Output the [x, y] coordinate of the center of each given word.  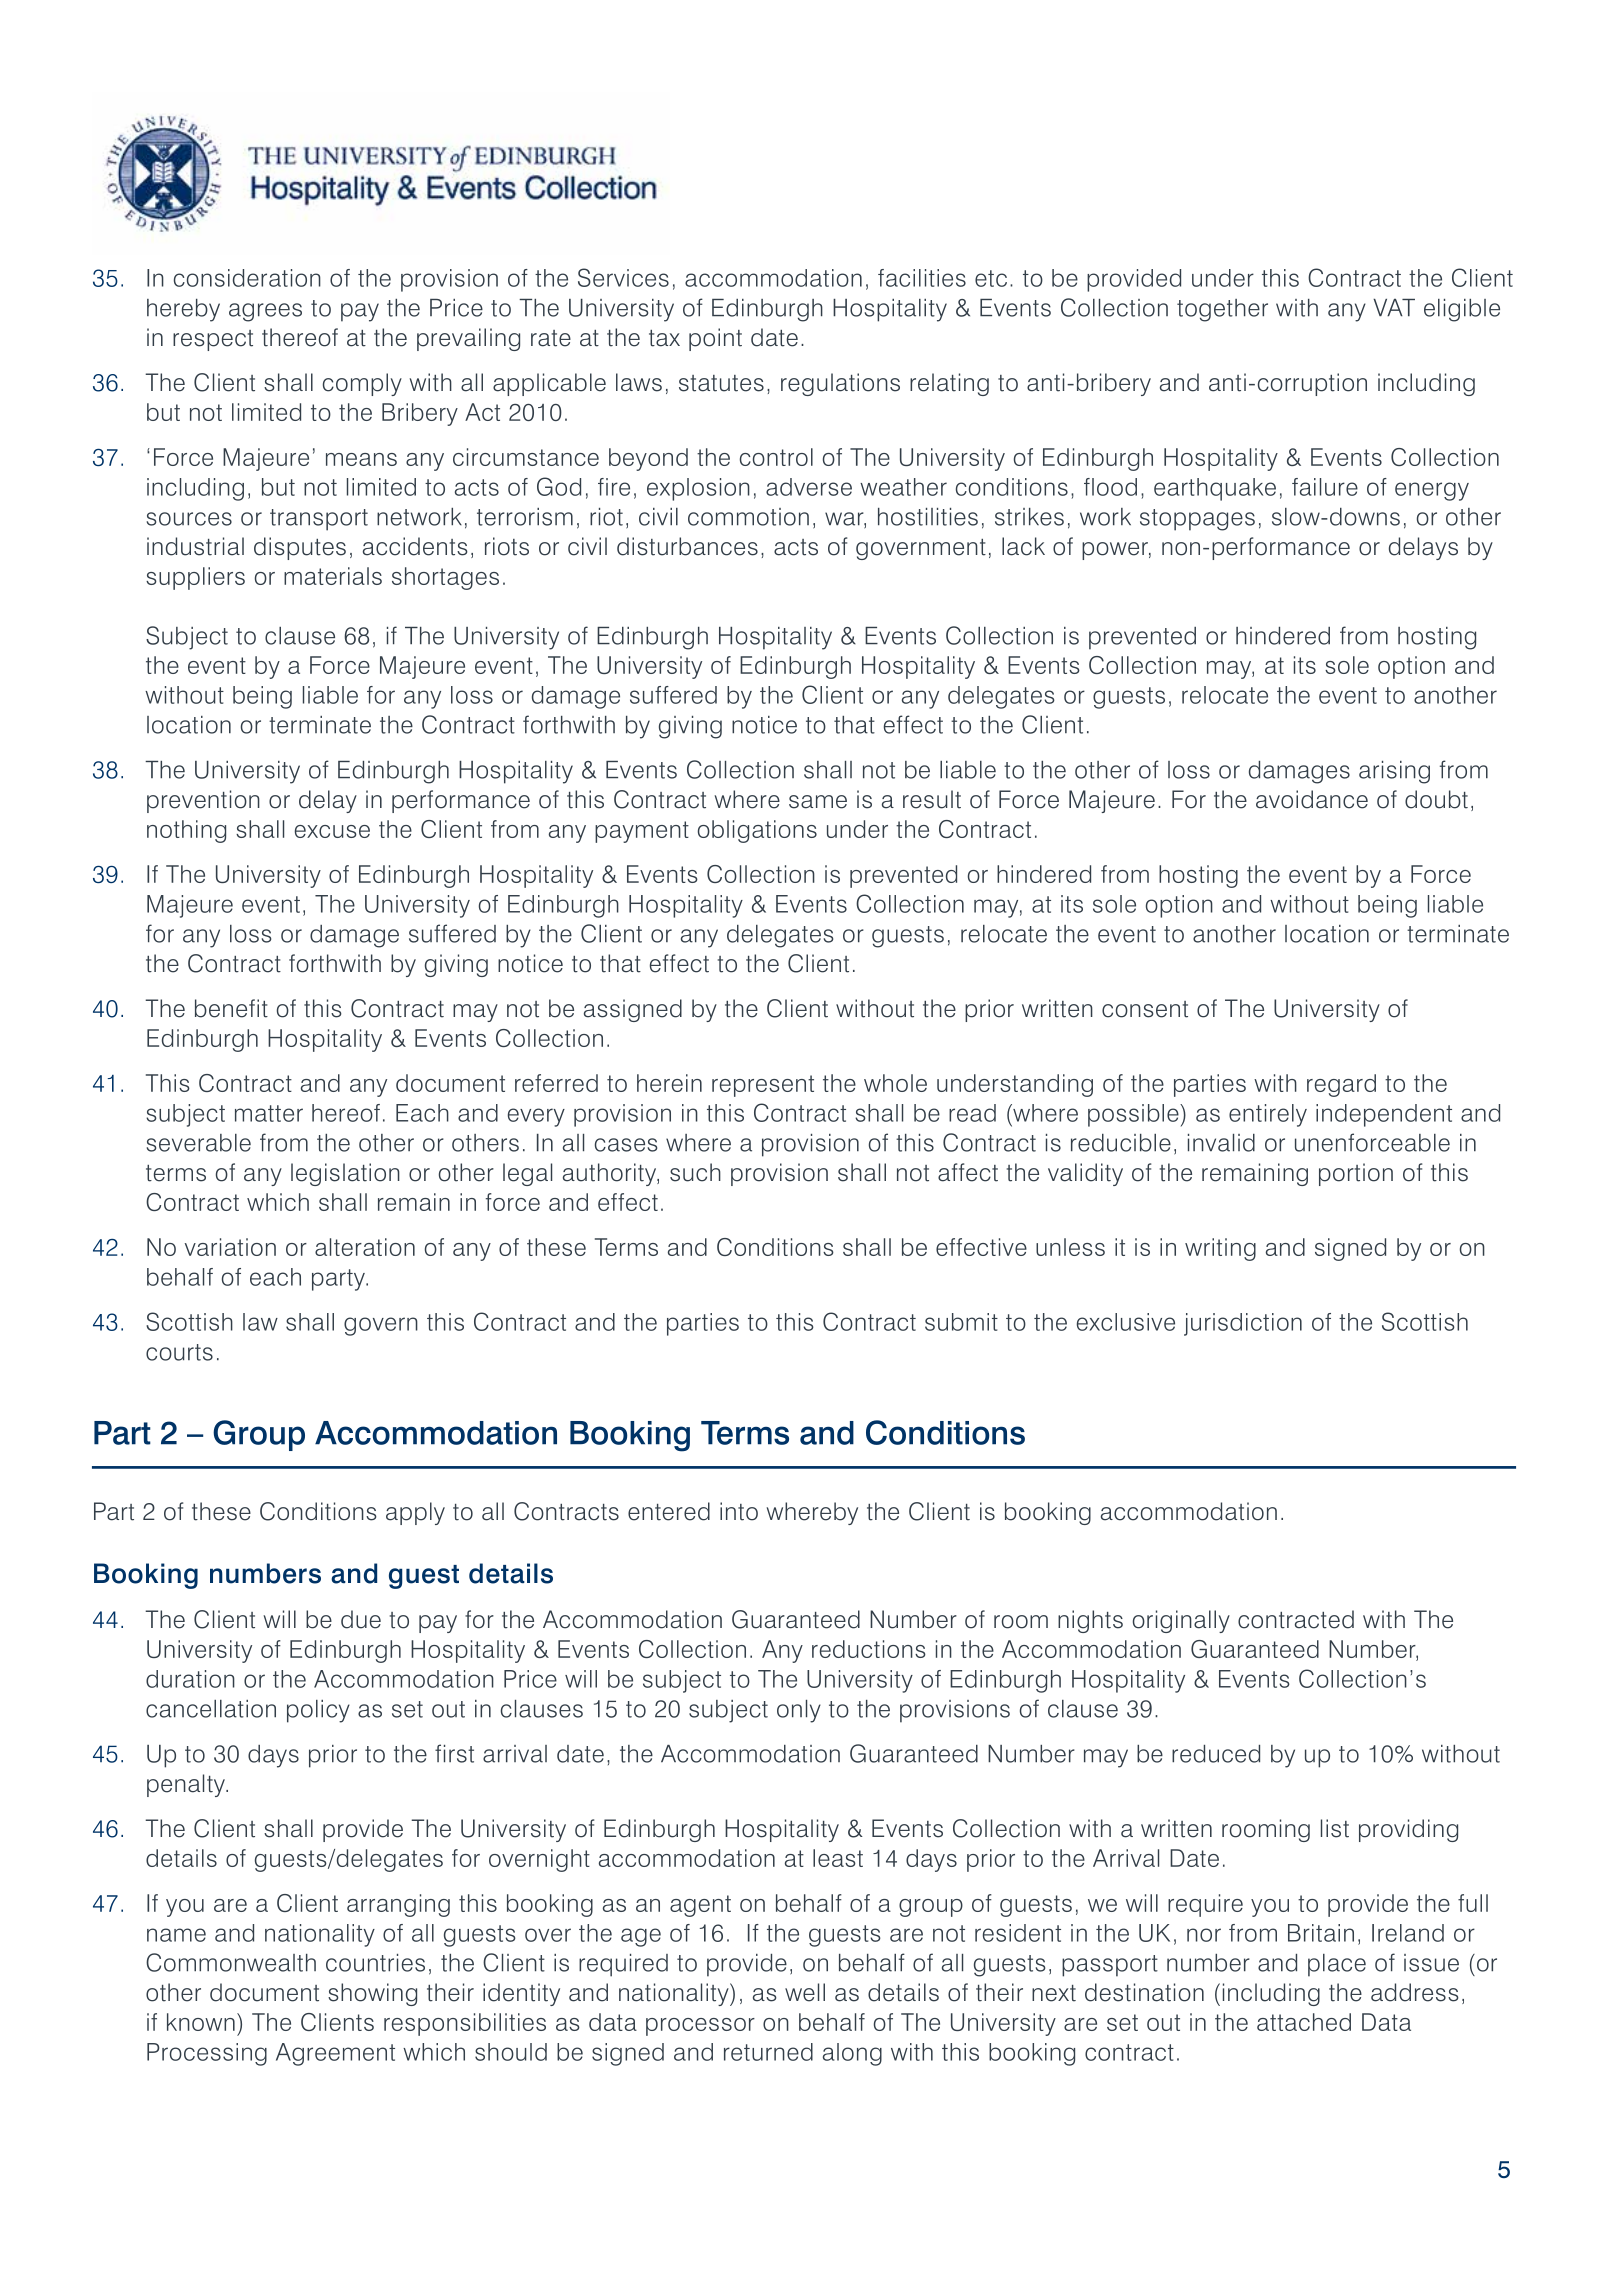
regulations [840, 384]
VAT [1394, 308]
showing [372, 1994]
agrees [265, 312]
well [805, 1992]
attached [1304, 2022]
